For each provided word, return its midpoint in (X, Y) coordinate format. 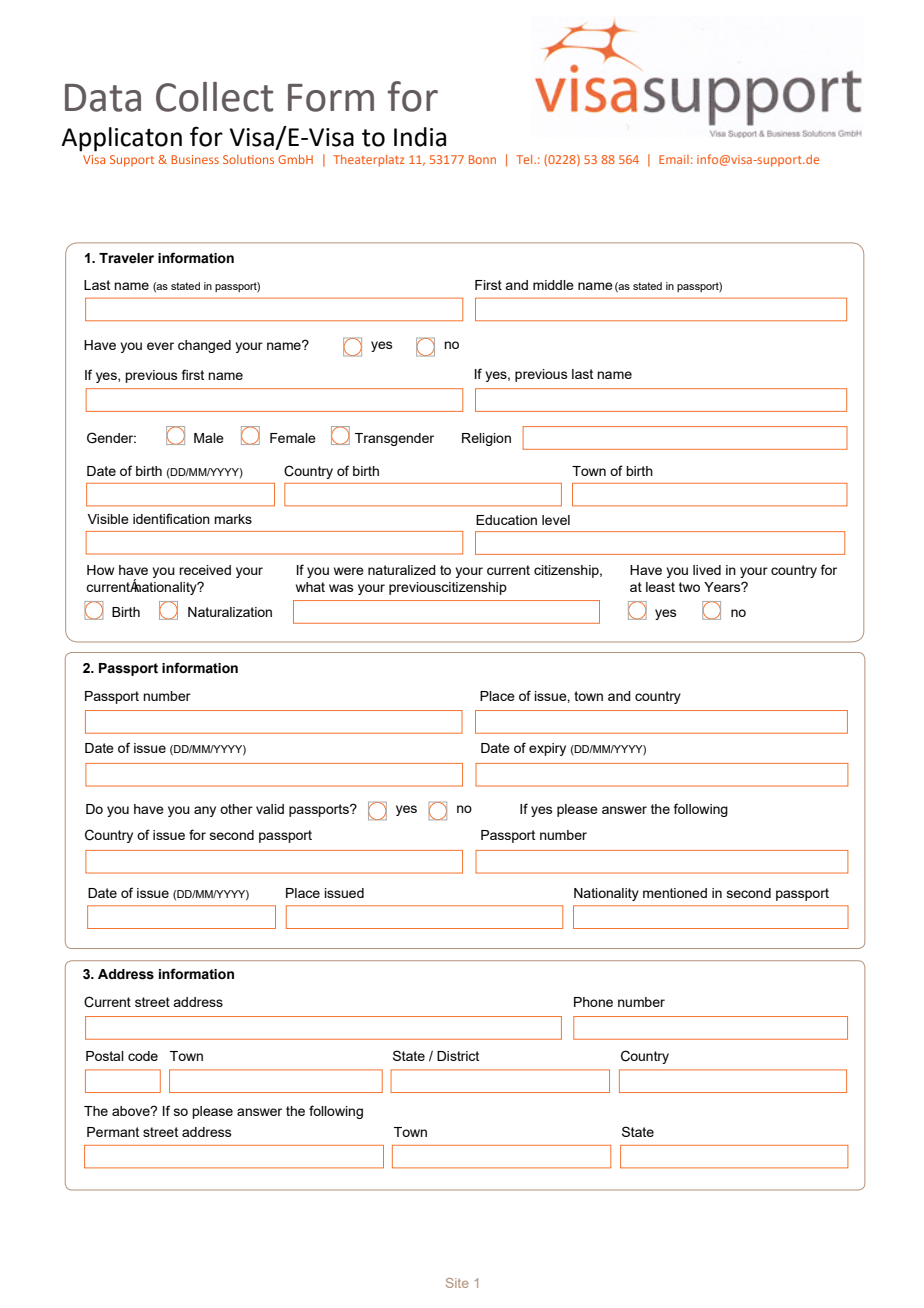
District (458, 1056)
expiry (547, 749)
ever (160, 346)
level (556, 520)
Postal (105, 1056)
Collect (214, 97)
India (420, 137)
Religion (486, 439)
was (341, 588)
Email (674, 159)
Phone (593, 1002)
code (143, 1056)
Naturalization (230, 612)
